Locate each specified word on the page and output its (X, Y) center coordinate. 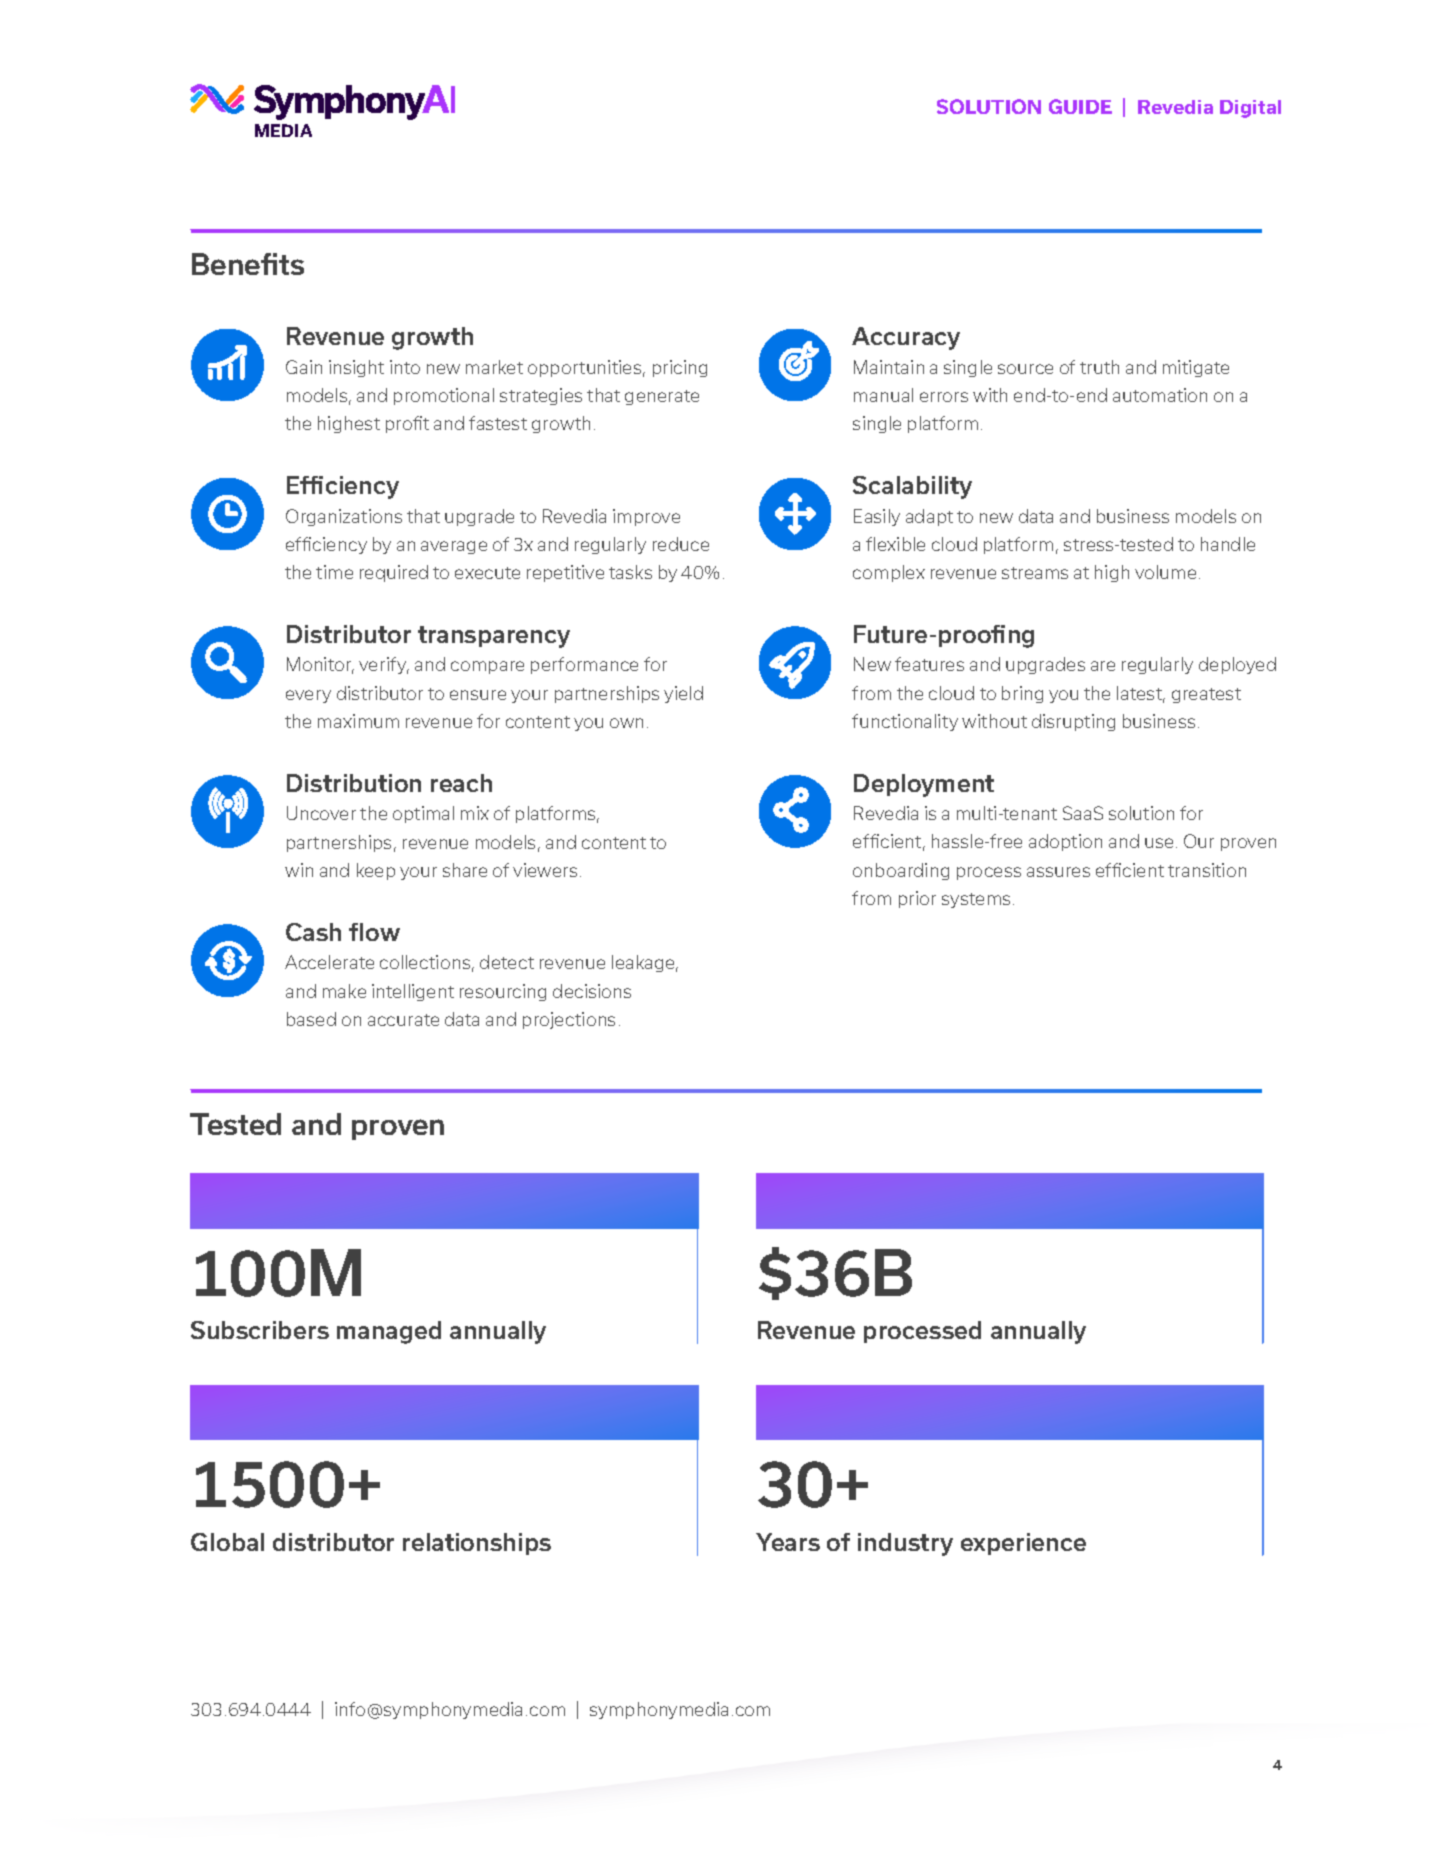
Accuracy (906, 338)
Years (788, 1542)
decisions (592, 991)
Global (227, 1542)
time (334, 572)
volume (1165, 572)
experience (1023, 1544)
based (311, 1019)
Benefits (248, 264)
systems (976, 900)
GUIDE (1080, 106)
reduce (681, 544)
